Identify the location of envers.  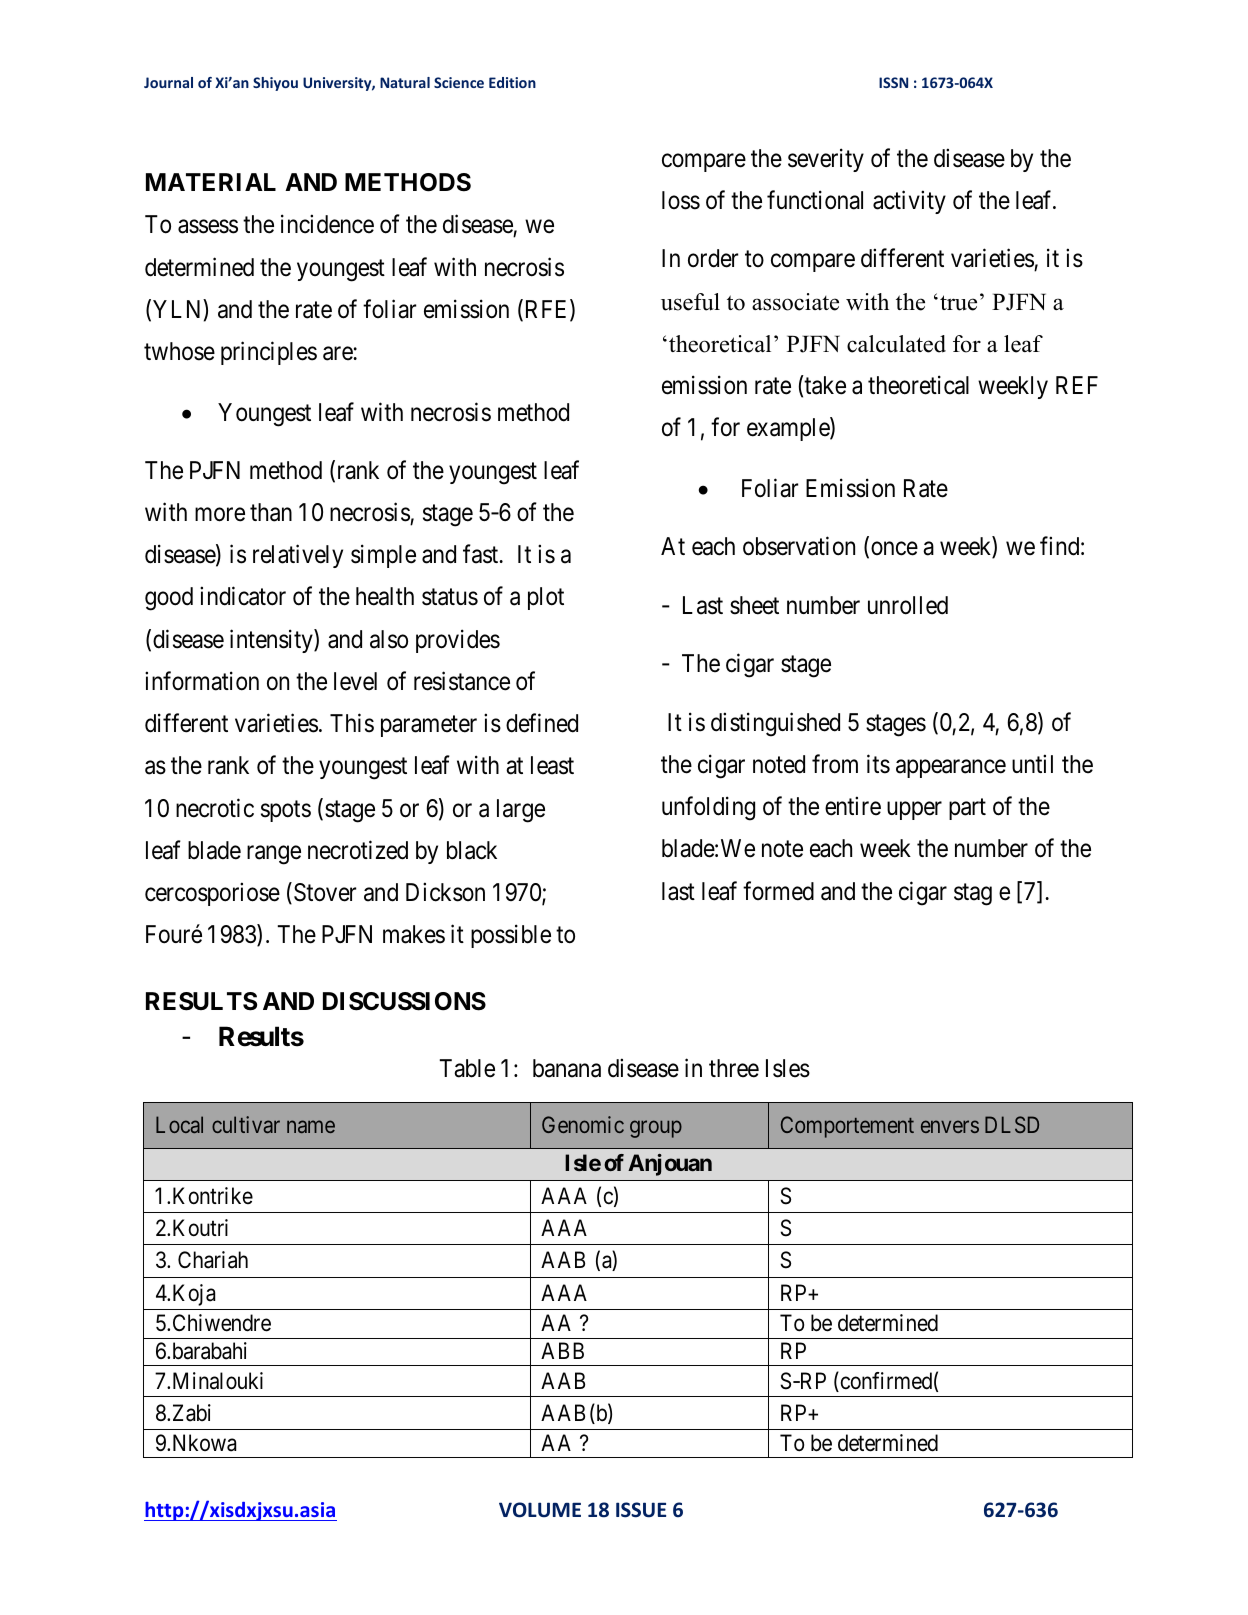
(950, 1126).
